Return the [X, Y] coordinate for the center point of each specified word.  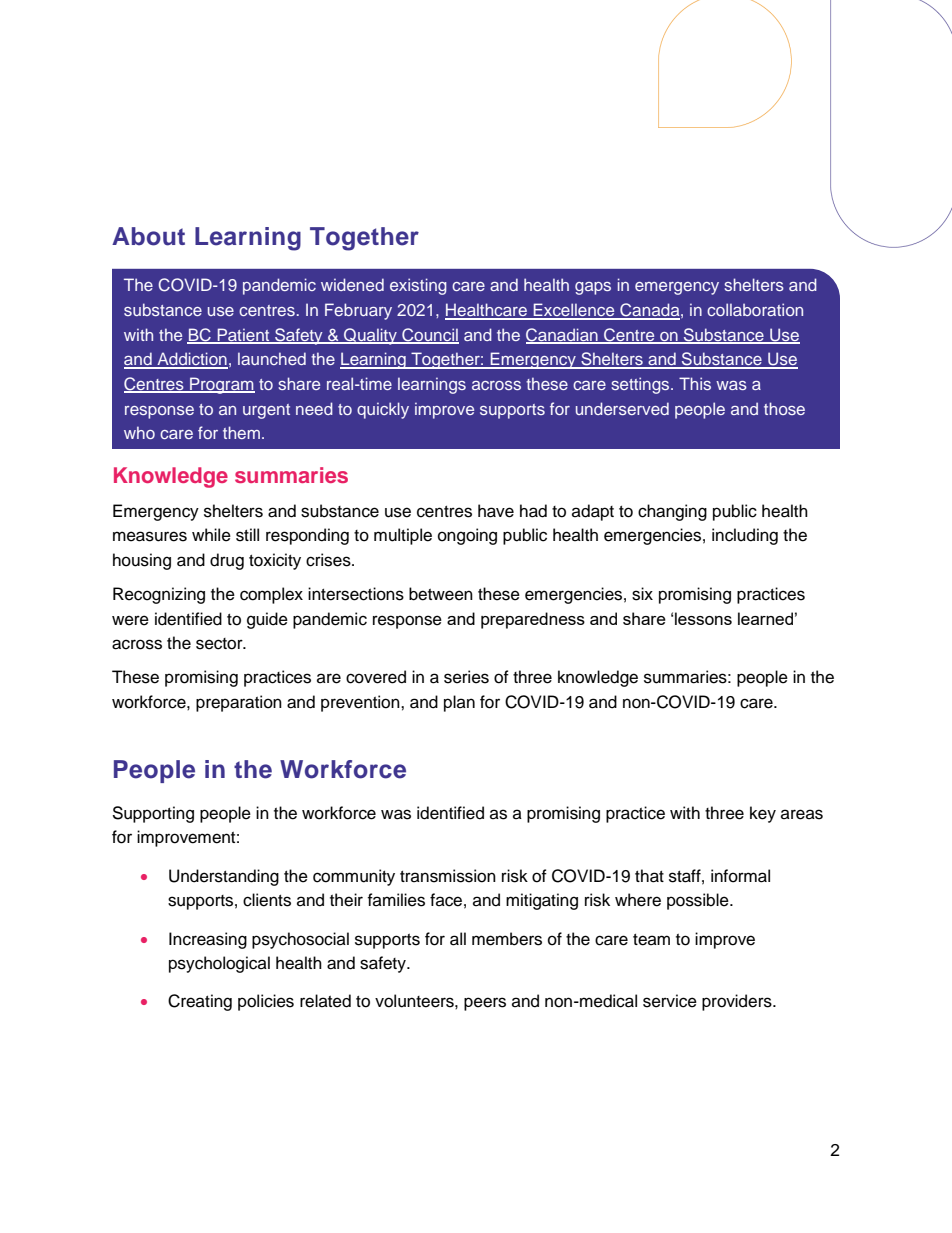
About [148, 236]
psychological [219, 964]
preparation [239, 703]
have [496, 511]
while [211, 535]
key [763, 814]
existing [418, 286]
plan [459, 703]
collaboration [755, 309]
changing [672, 512]
